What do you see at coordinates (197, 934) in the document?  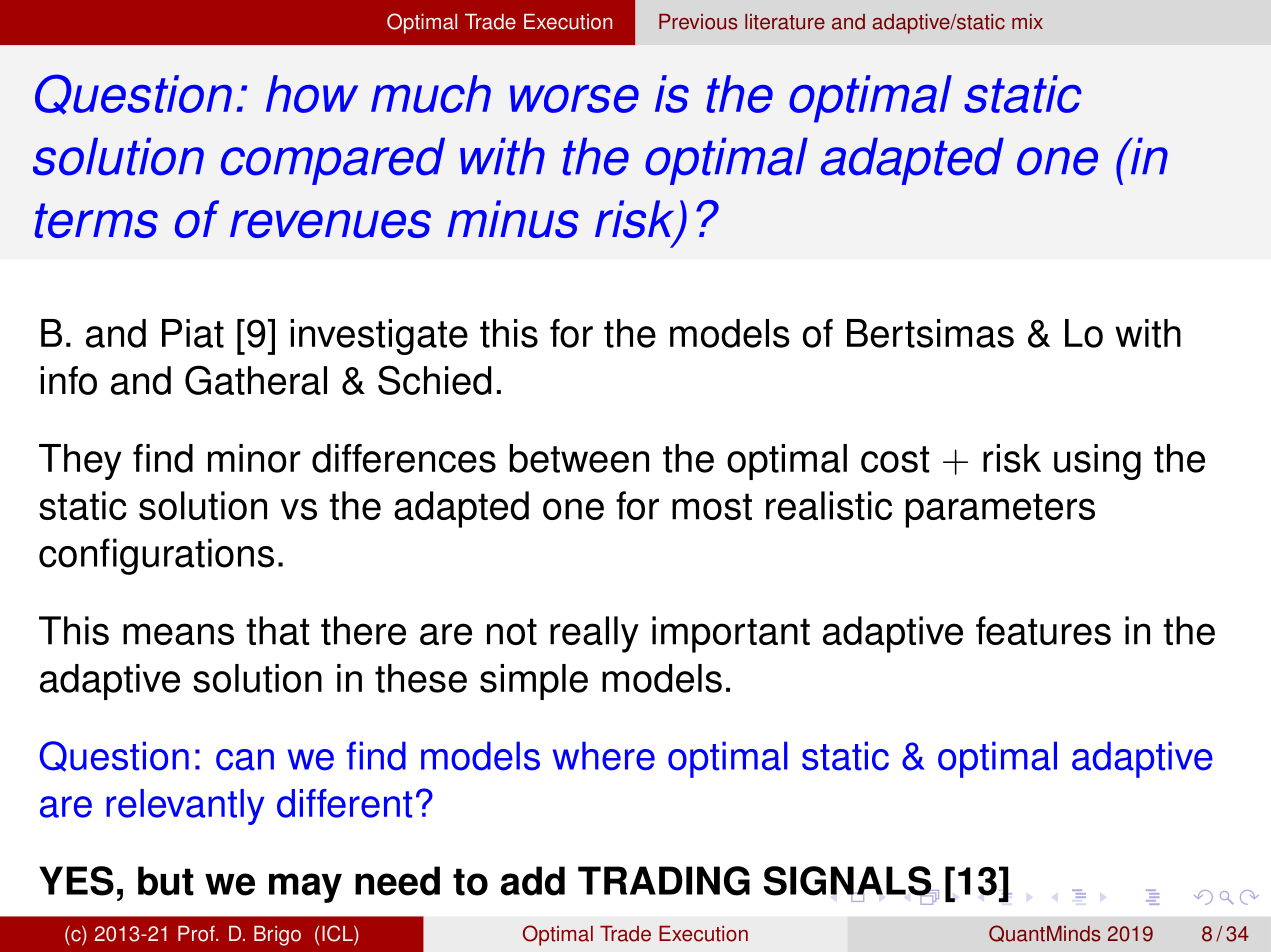 I see `Prof` at bounding box center [197, 934].
